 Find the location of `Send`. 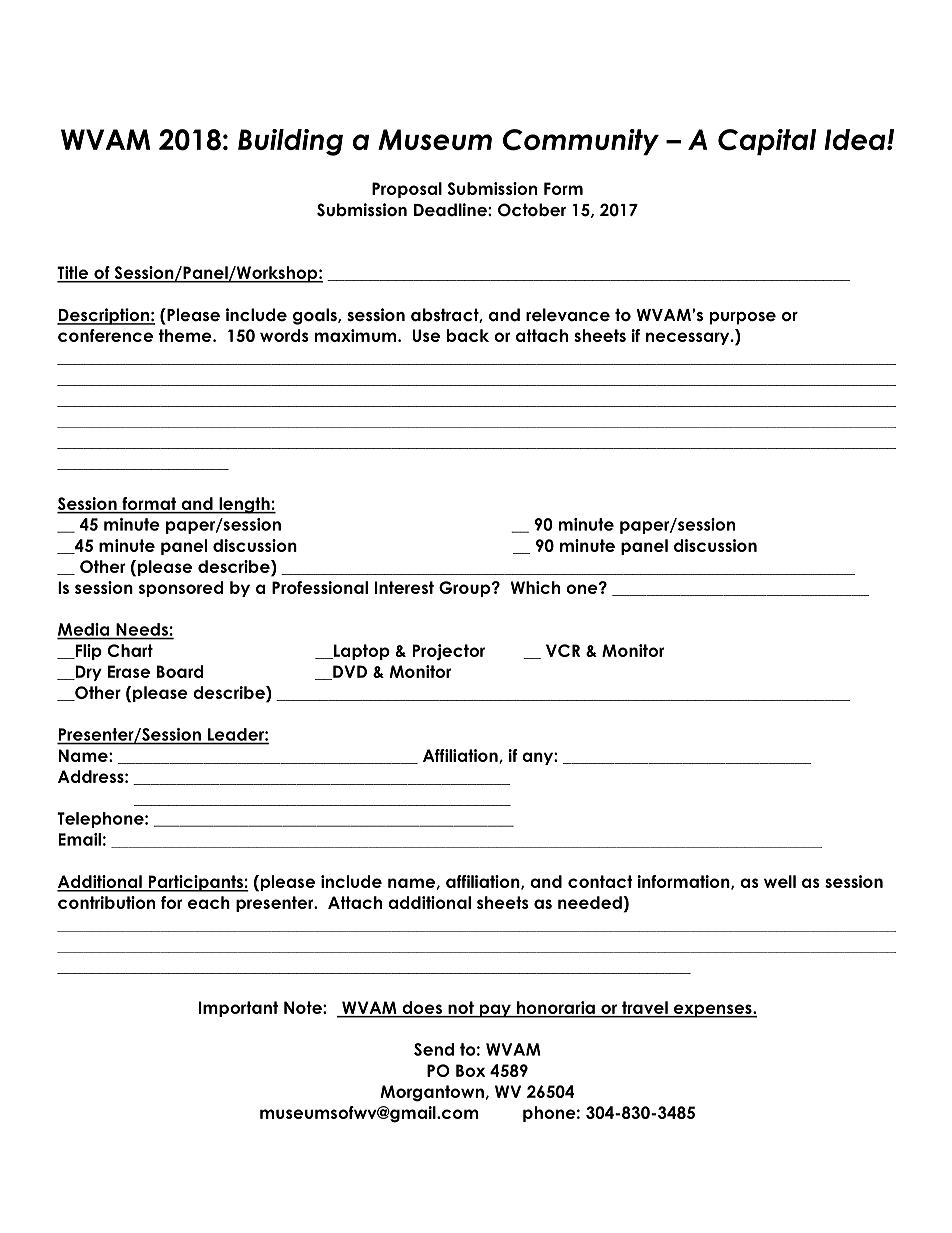

Send is located at coordinates (434, 1049).
